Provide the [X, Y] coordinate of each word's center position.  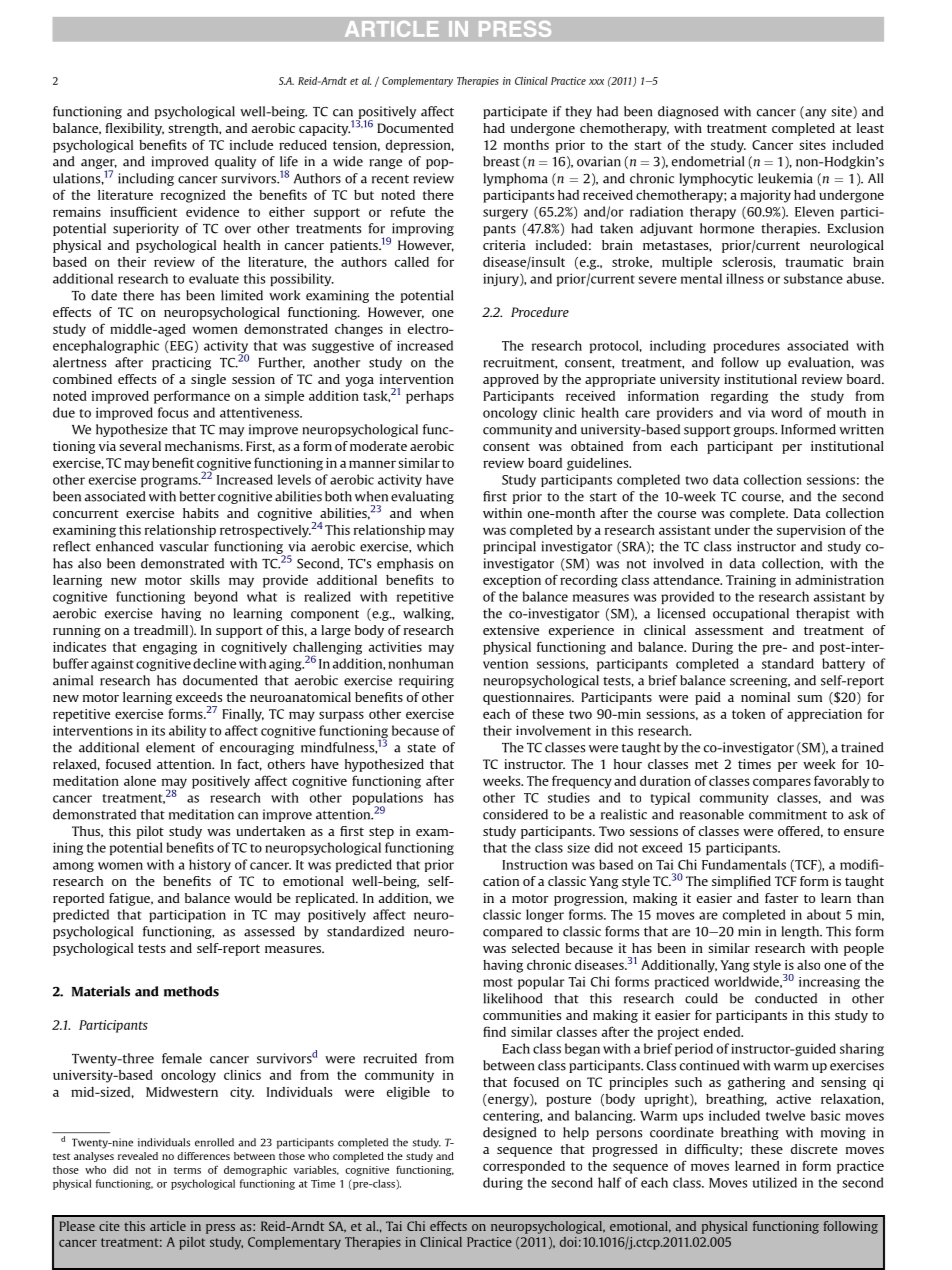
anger [99, 165]
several [140, 446]
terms [187, 1170]
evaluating [422, 497]
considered [515, 814]
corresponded [524, 1167]
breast [501, 161]
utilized [775, 1182]
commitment [788, 814]
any [814, 114]
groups [755, 432]
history [210, 865]
